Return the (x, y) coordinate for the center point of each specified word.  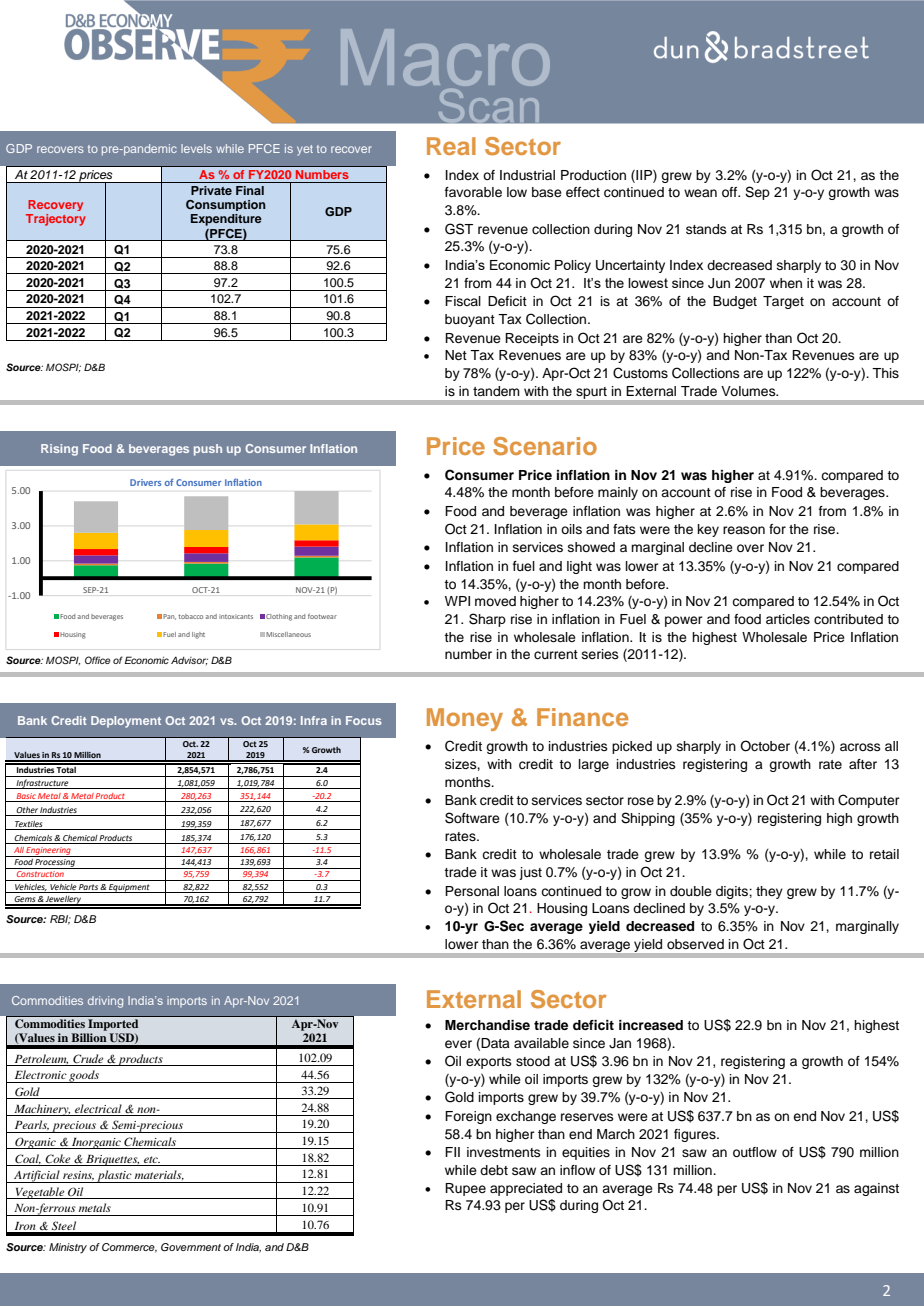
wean (700, 193)
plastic (114, 1176)
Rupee (465, 1189)
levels (196, 148)
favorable (473, 192)
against (876, 1189)
